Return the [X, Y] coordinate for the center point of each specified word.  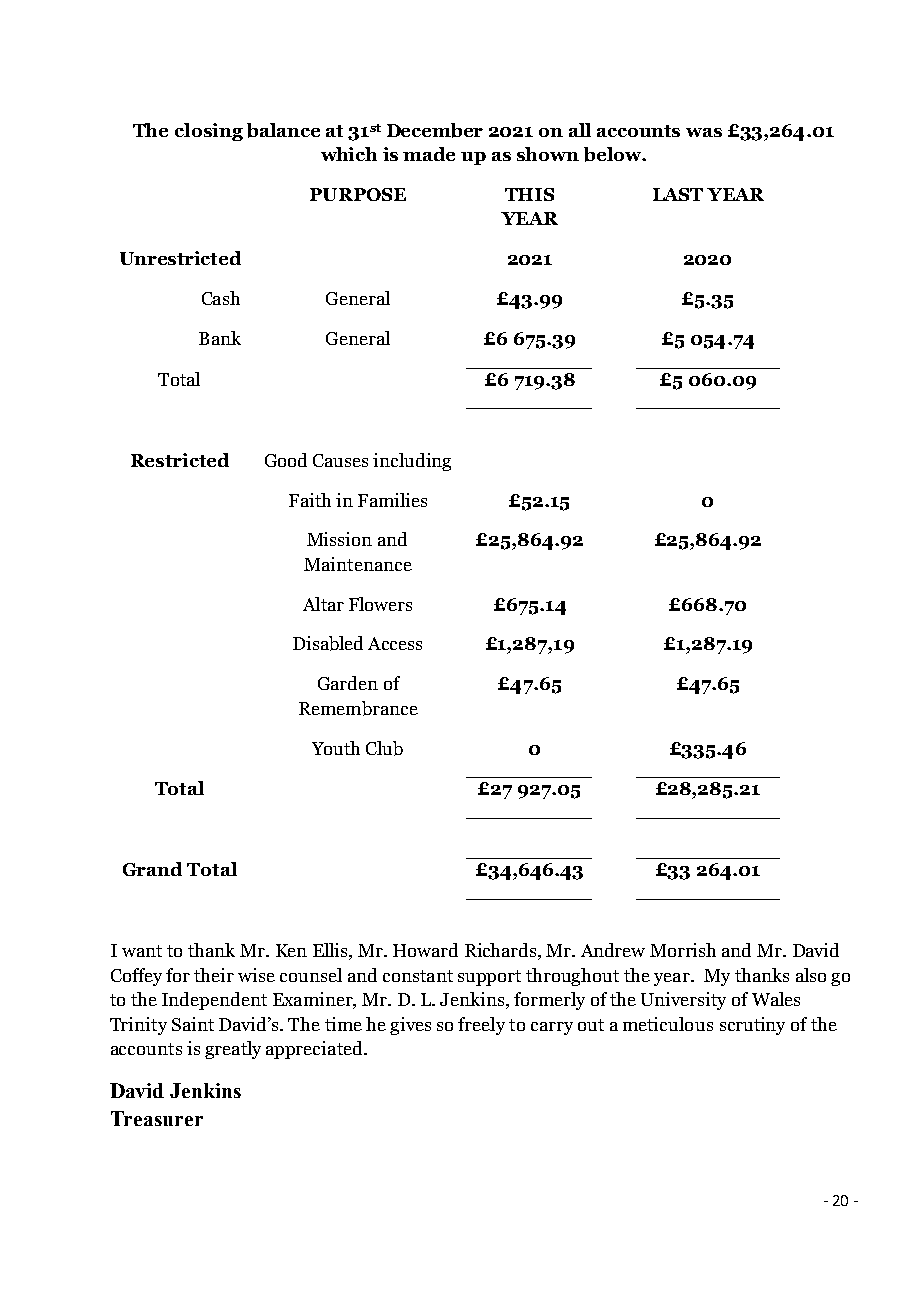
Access [395, 643]
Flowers [380, 604]
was [704, 132]
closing [209, 132]
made [429, 154]
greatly [233, 1050]
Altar [323, 604]
